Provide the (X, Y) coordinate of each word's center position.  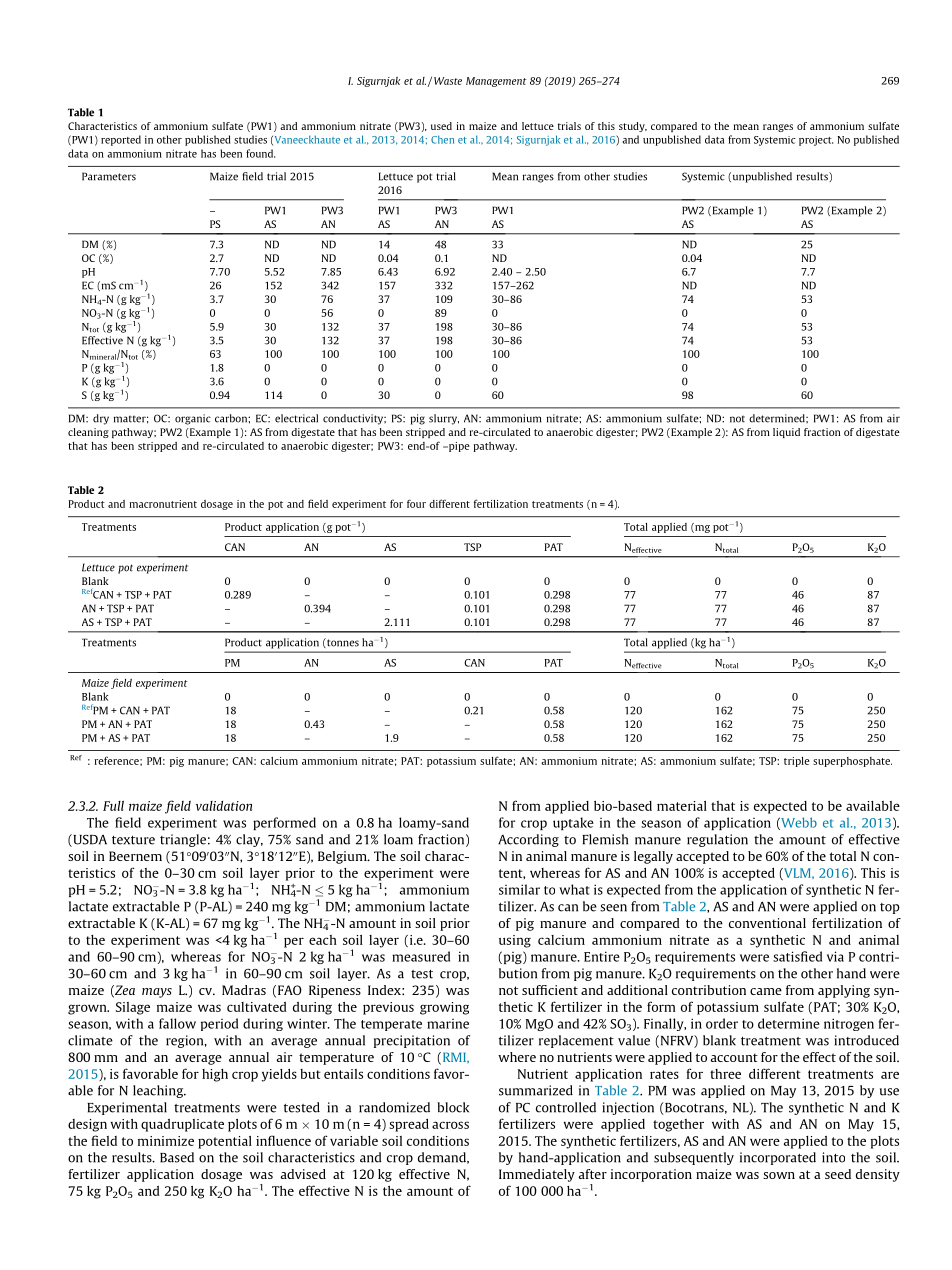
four (416, 503)
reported (121, 140)
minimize (166, 1141)
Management (496, 82)
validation (224, 806)
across (450, 1125)
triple (797, 762)
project (816, 141)
